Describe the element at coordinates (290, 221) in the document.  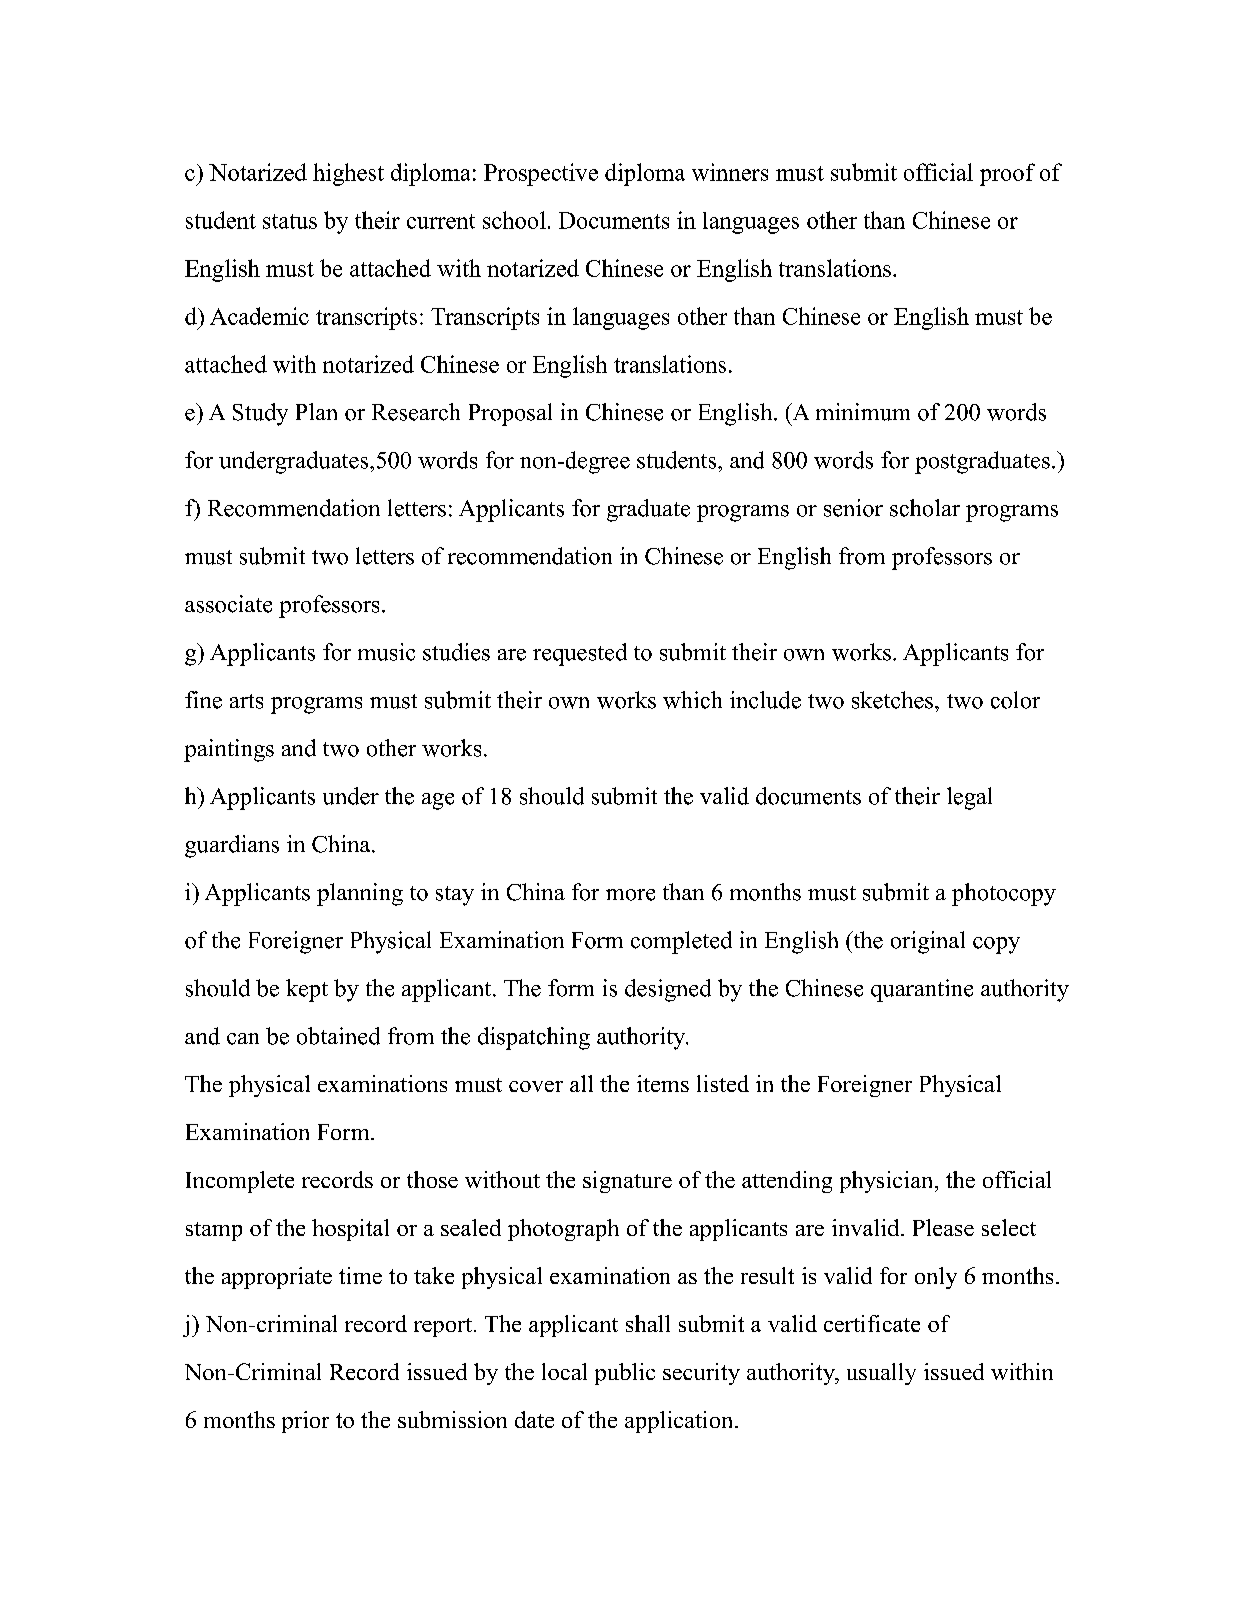
I see `status` at that location.
